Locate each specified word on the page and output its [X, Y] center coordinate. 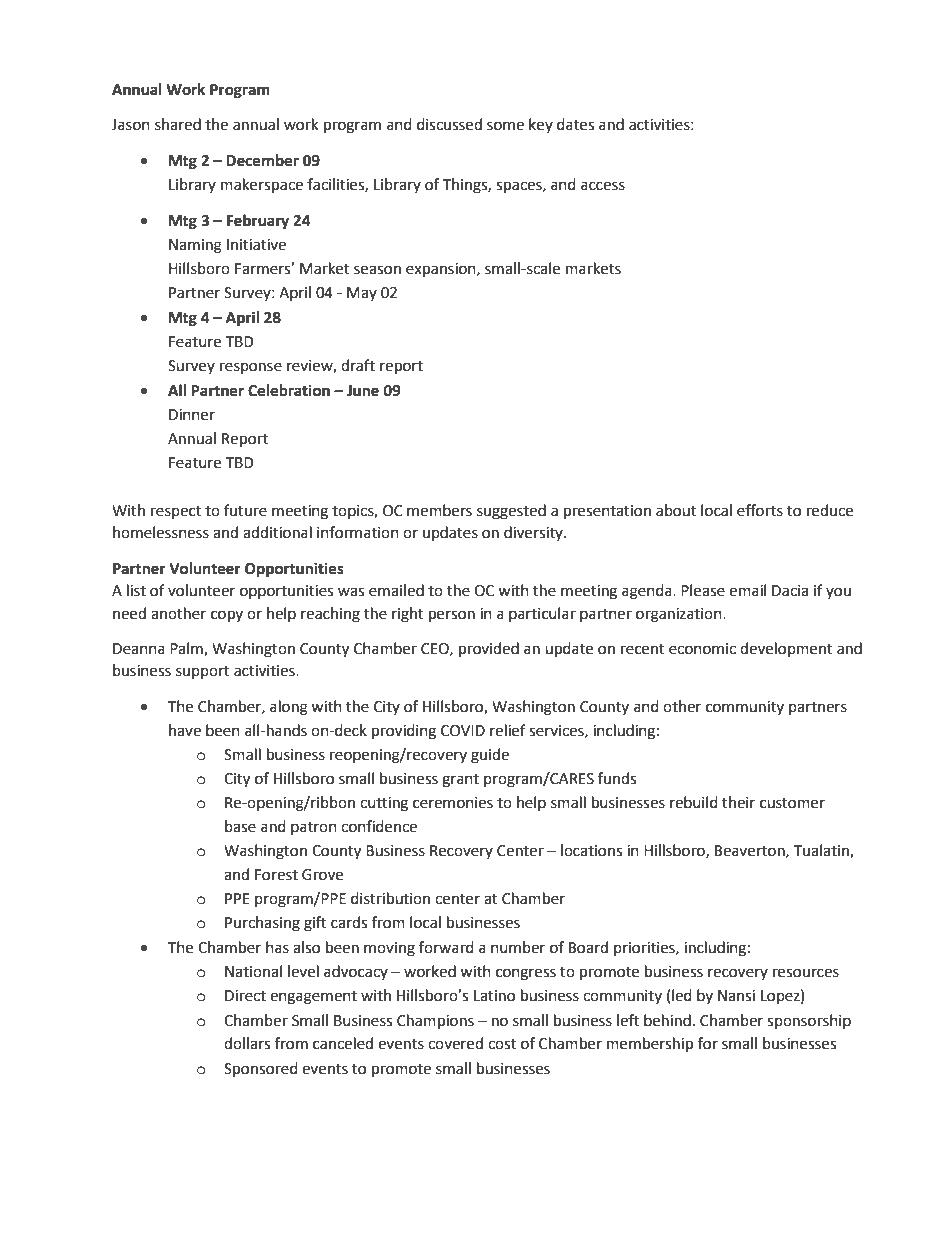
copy [227, 616]
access [603, 186]
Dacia [790, 591]
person [452, 616]
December [262, 160]
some [505, 126]
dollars [247, 1043]
